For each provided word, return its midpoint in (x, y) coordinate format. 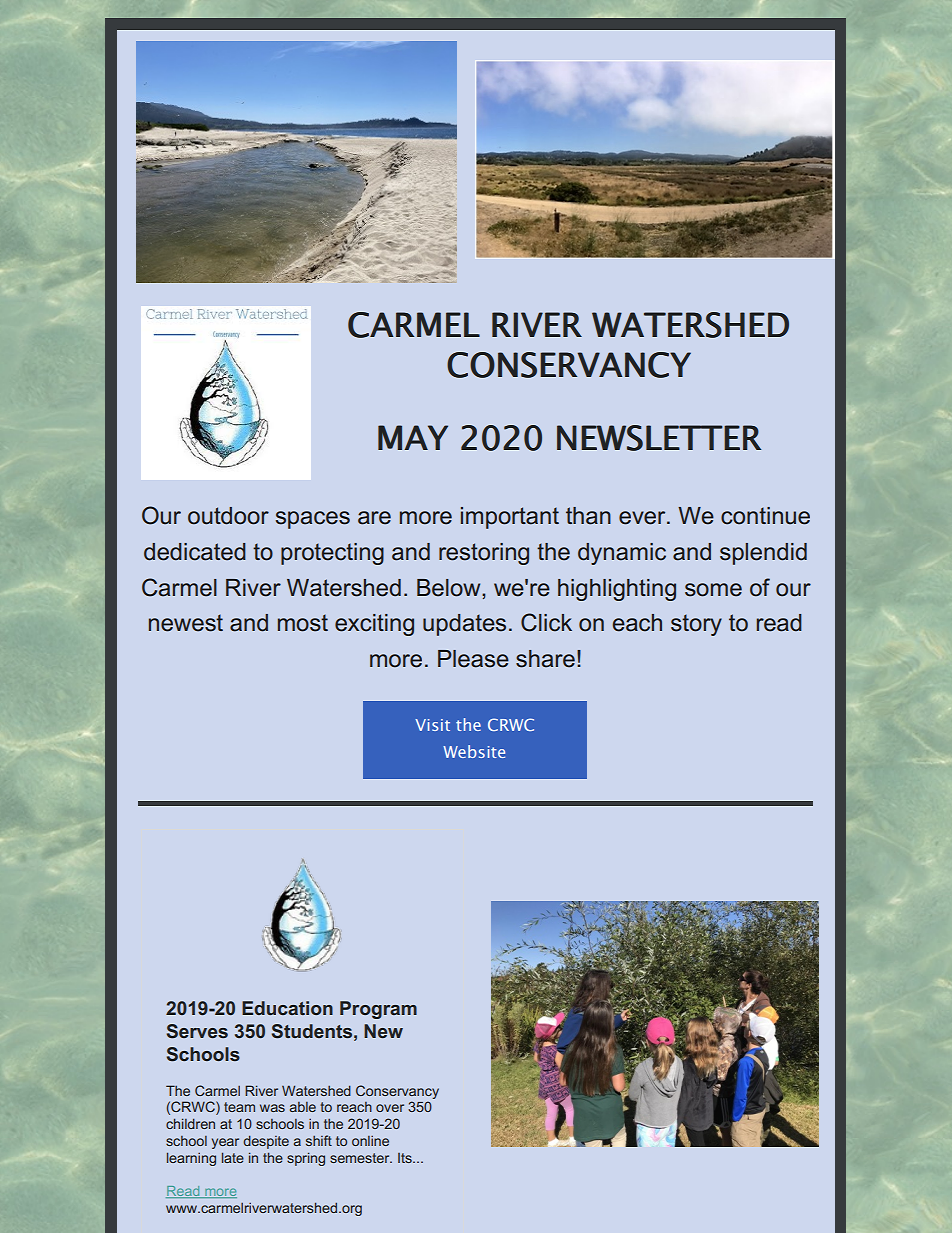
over (390, 1108)
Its (406, 1158)
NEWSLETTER (659, 438)
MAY (413, 437)
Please (473, 659)
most (303, 623)
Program (378, 1010)
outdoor (228, 516)
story (696, 625)
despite (266, 1142)
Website (474, 751)
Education (287, 1008)
